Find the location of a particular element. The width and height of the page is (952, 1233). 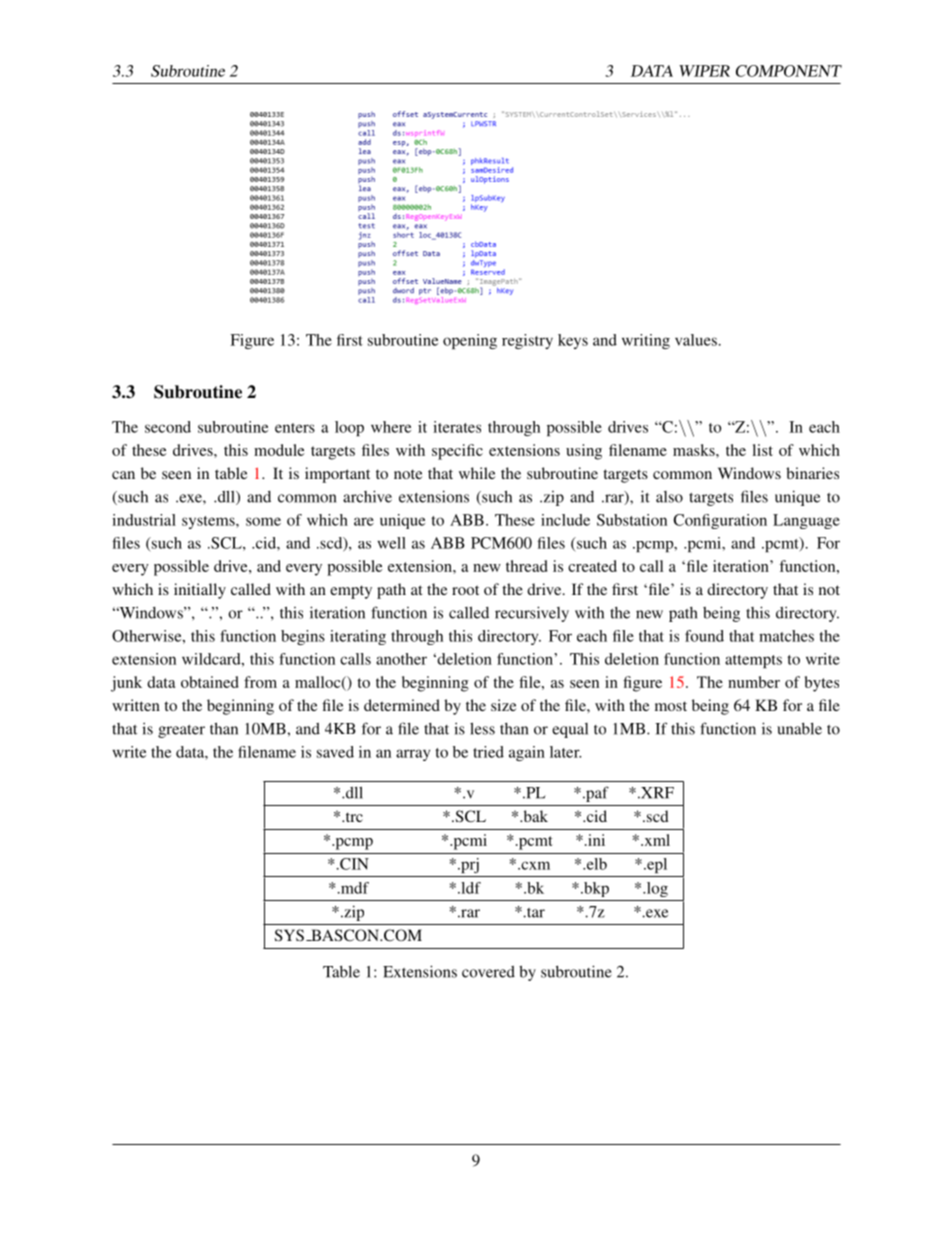

some is located at coordinates (263, 521).
